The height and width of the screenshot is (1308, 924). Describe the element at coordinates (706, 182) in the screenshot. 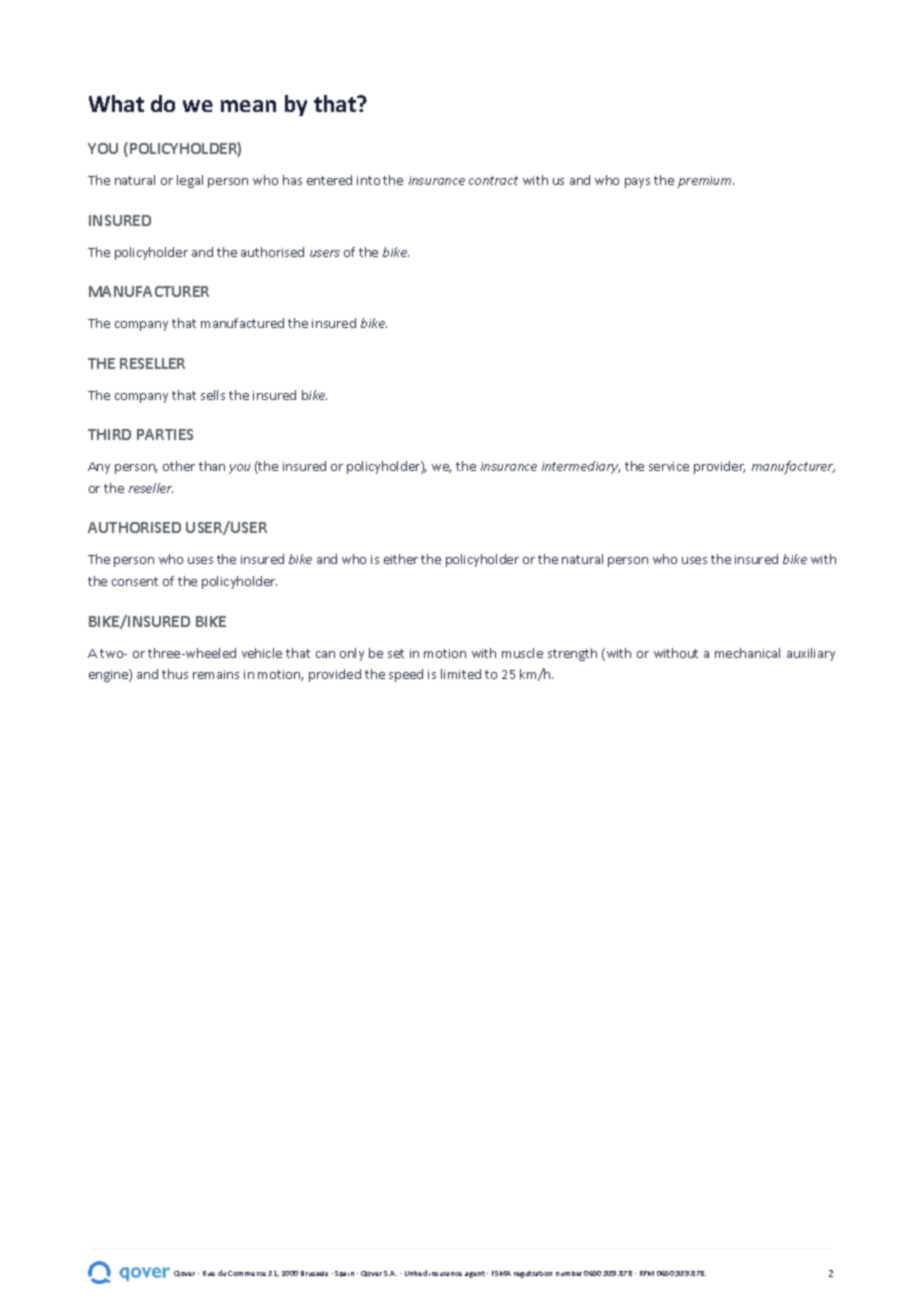

I see `premium` at that location.
